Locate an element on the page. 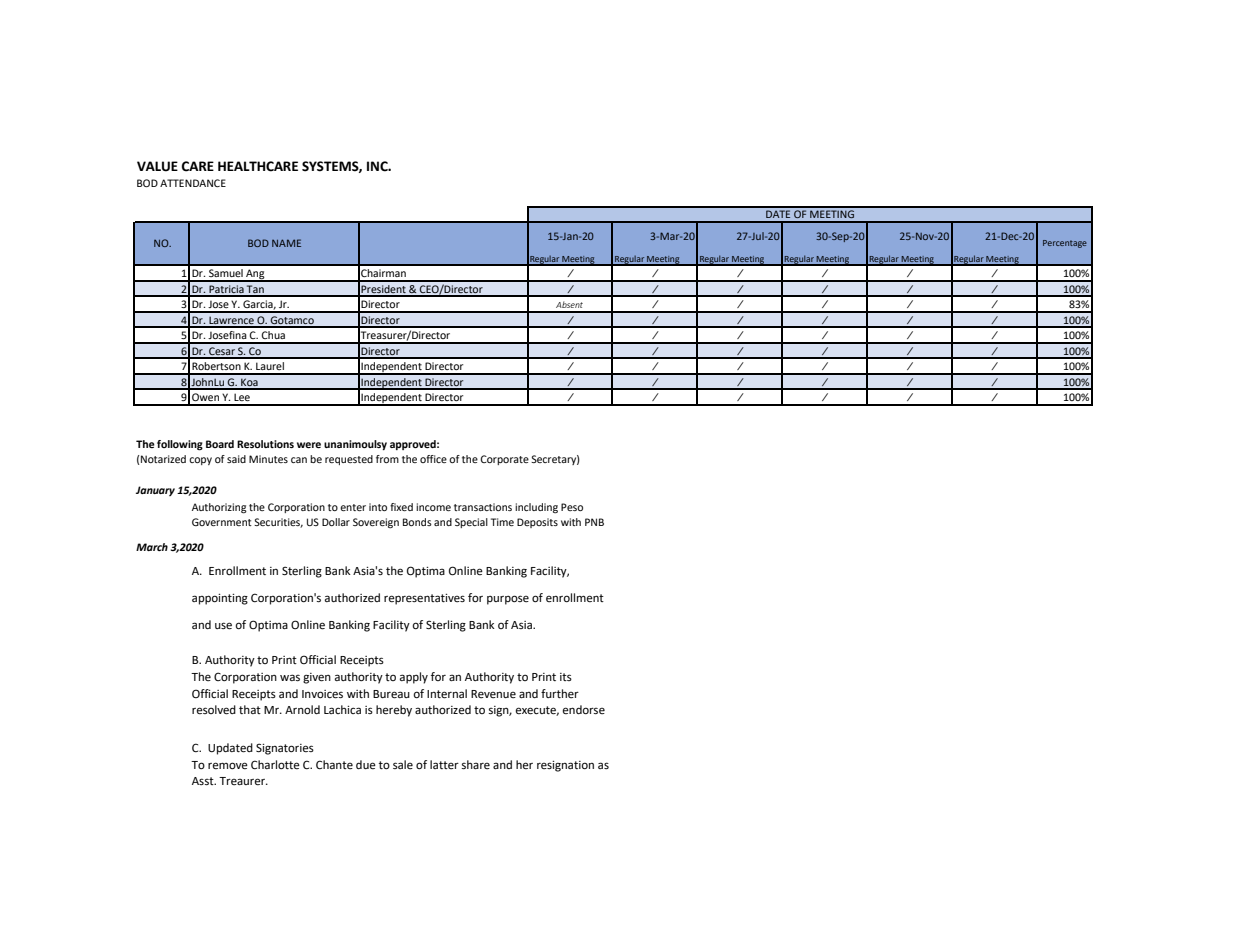  Deposits is located at coordinates (537, 523).
